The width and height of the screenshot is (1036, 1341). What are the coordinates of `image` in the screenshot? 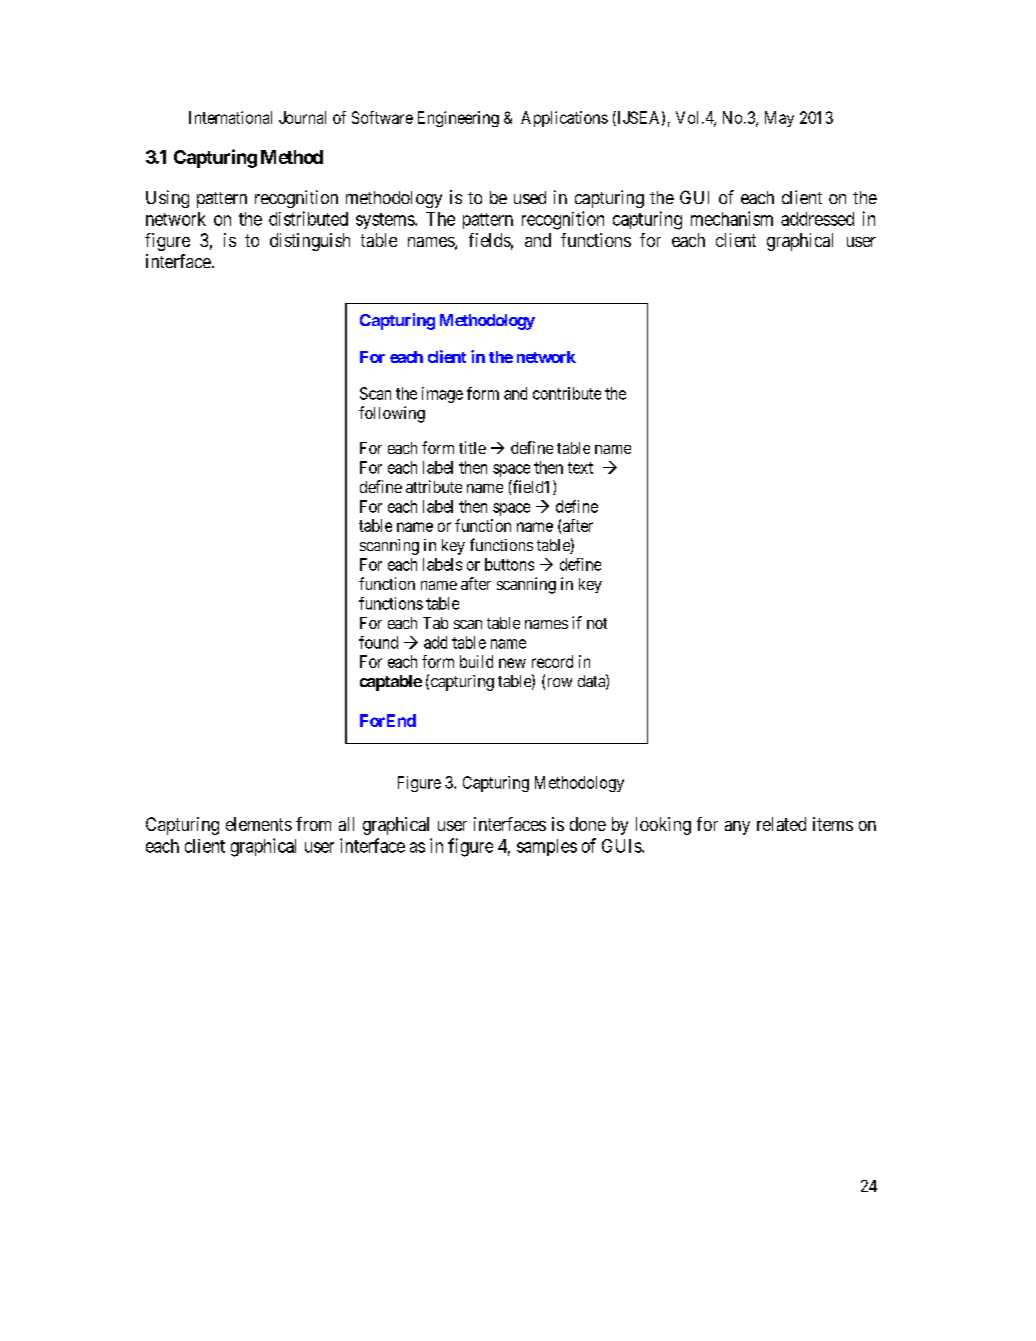 It's located at (442, 395).
